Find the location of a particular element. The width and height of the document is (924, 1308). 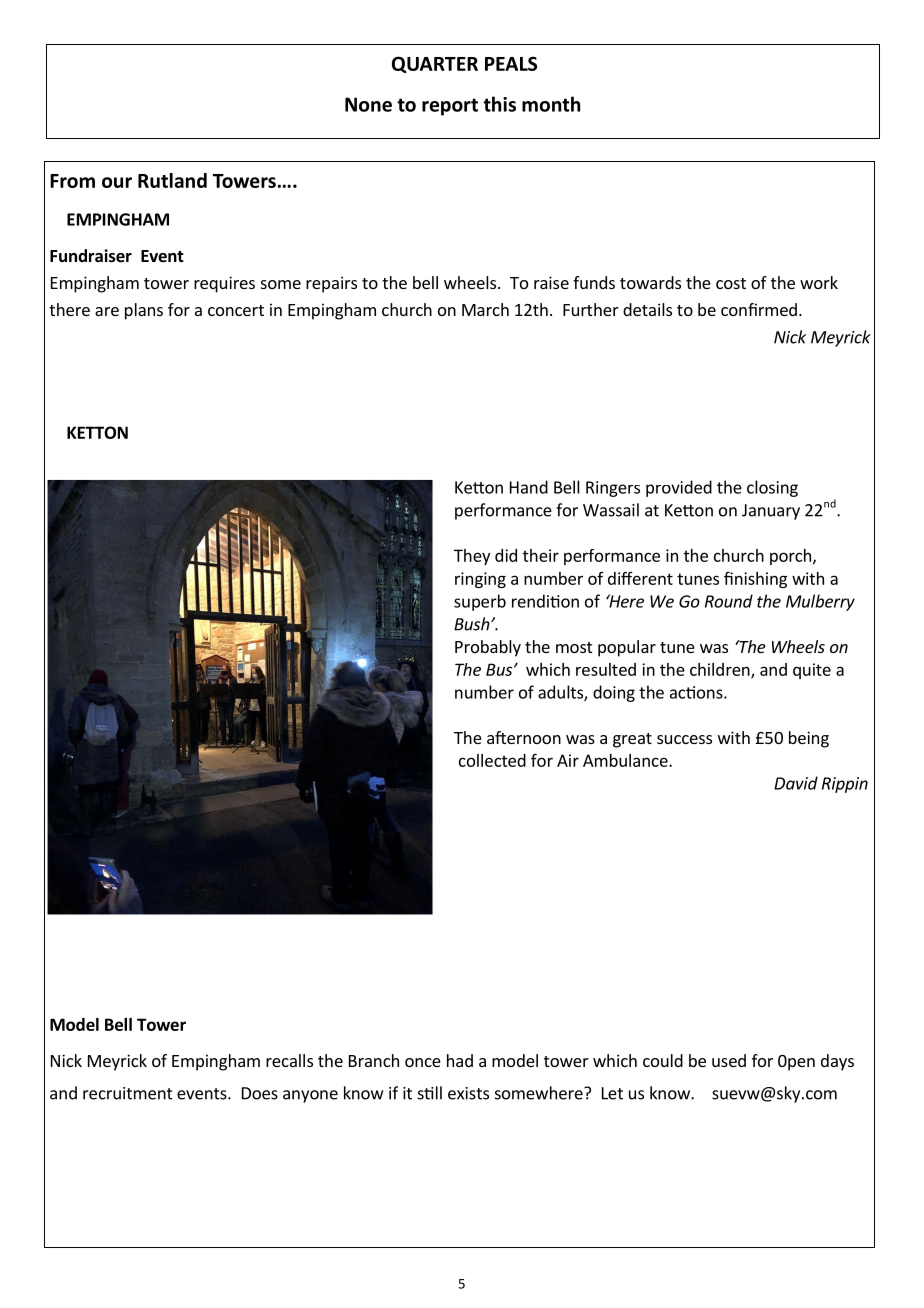

used is located at coordinates (729, 1060).
